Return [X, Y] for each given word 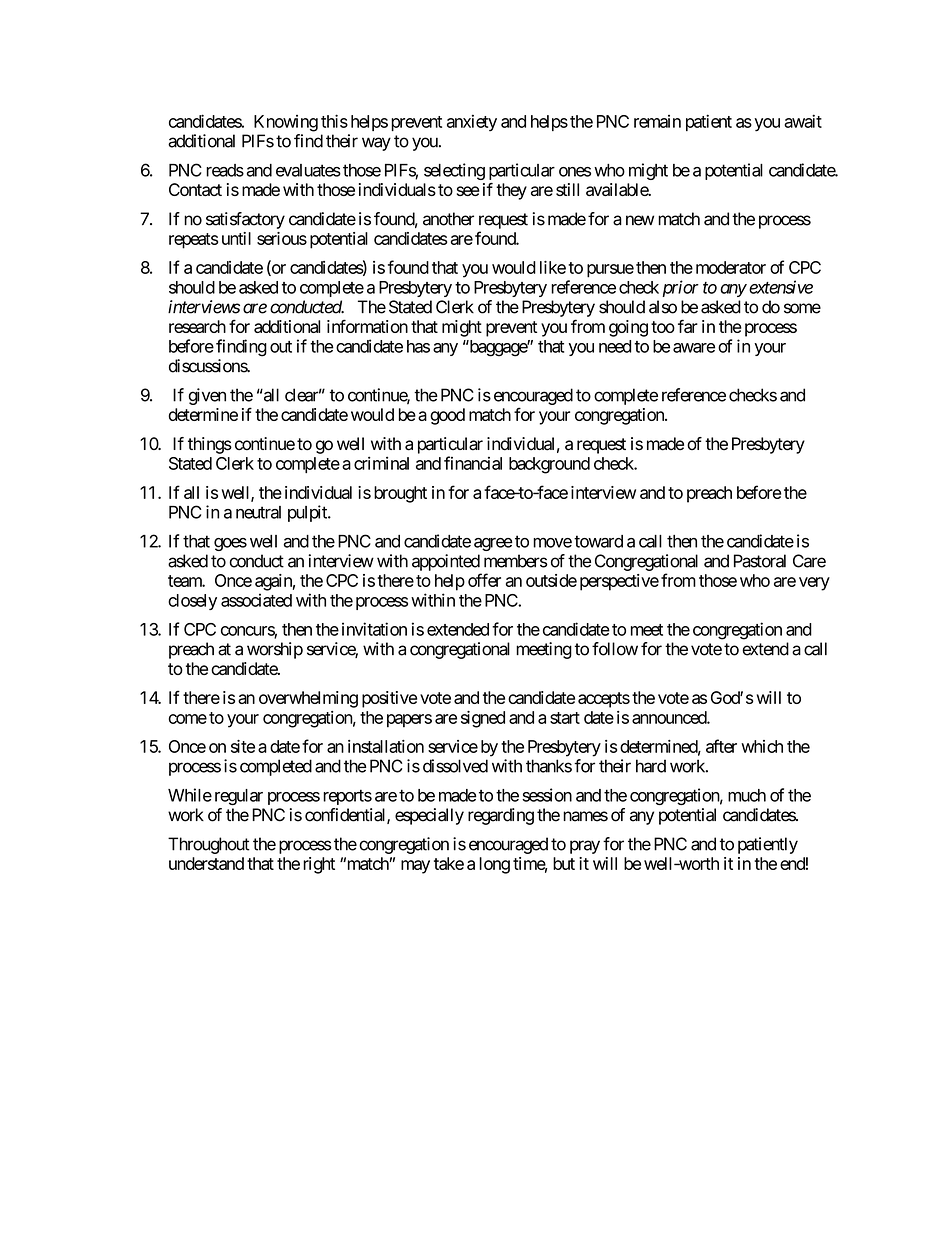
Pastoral [760, 561]
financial [473, 463]
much [747, 795]
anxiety [472, 123]
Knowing [286, 123]
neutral [258, 512]
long [494, 865]
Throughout [209, 845]
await [803, 121]
